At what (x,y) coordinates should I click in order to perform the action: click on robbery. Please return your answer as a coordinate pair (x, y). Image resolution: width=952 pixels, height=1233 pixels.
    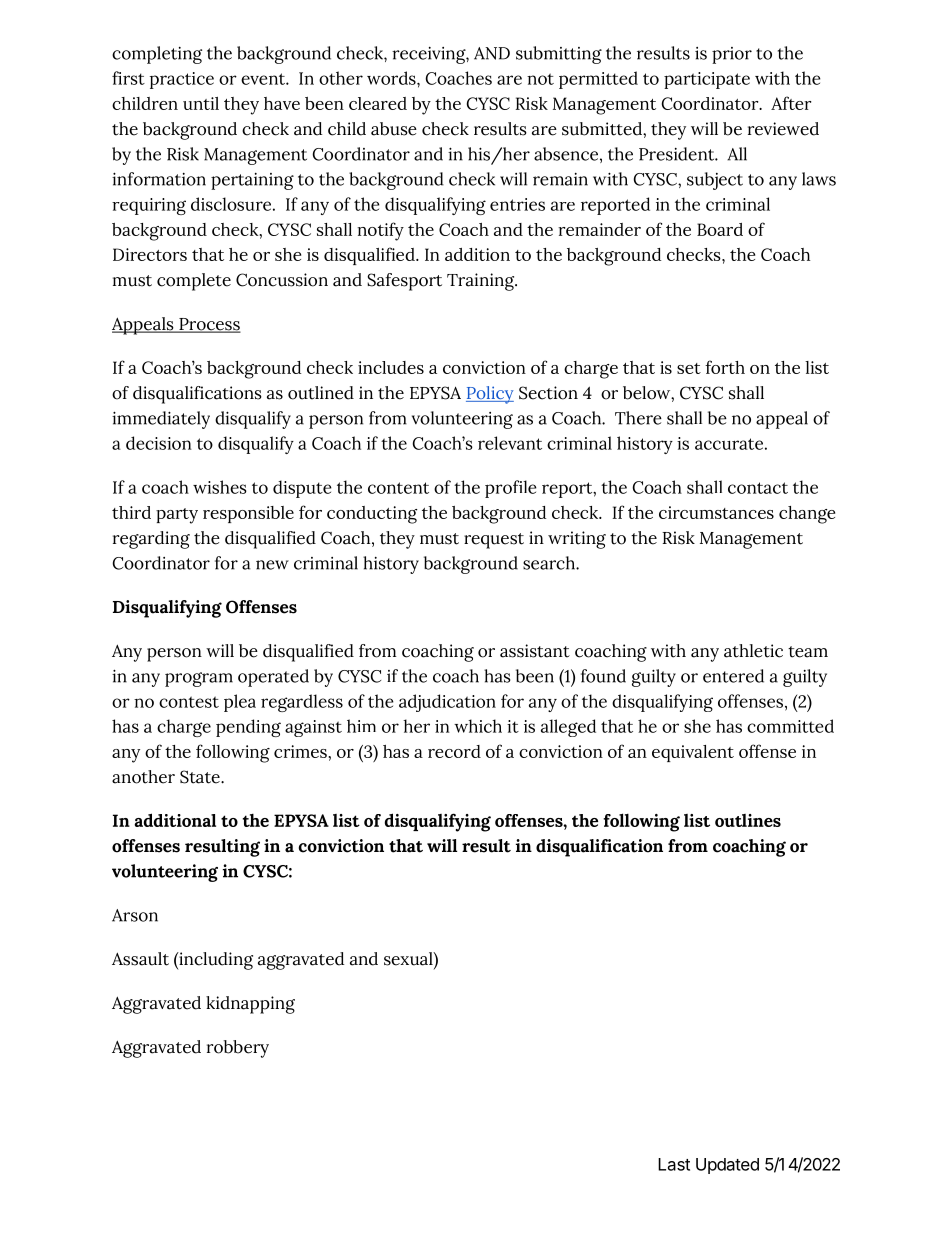
    Looking at the image, I should click on (238, 1049).
